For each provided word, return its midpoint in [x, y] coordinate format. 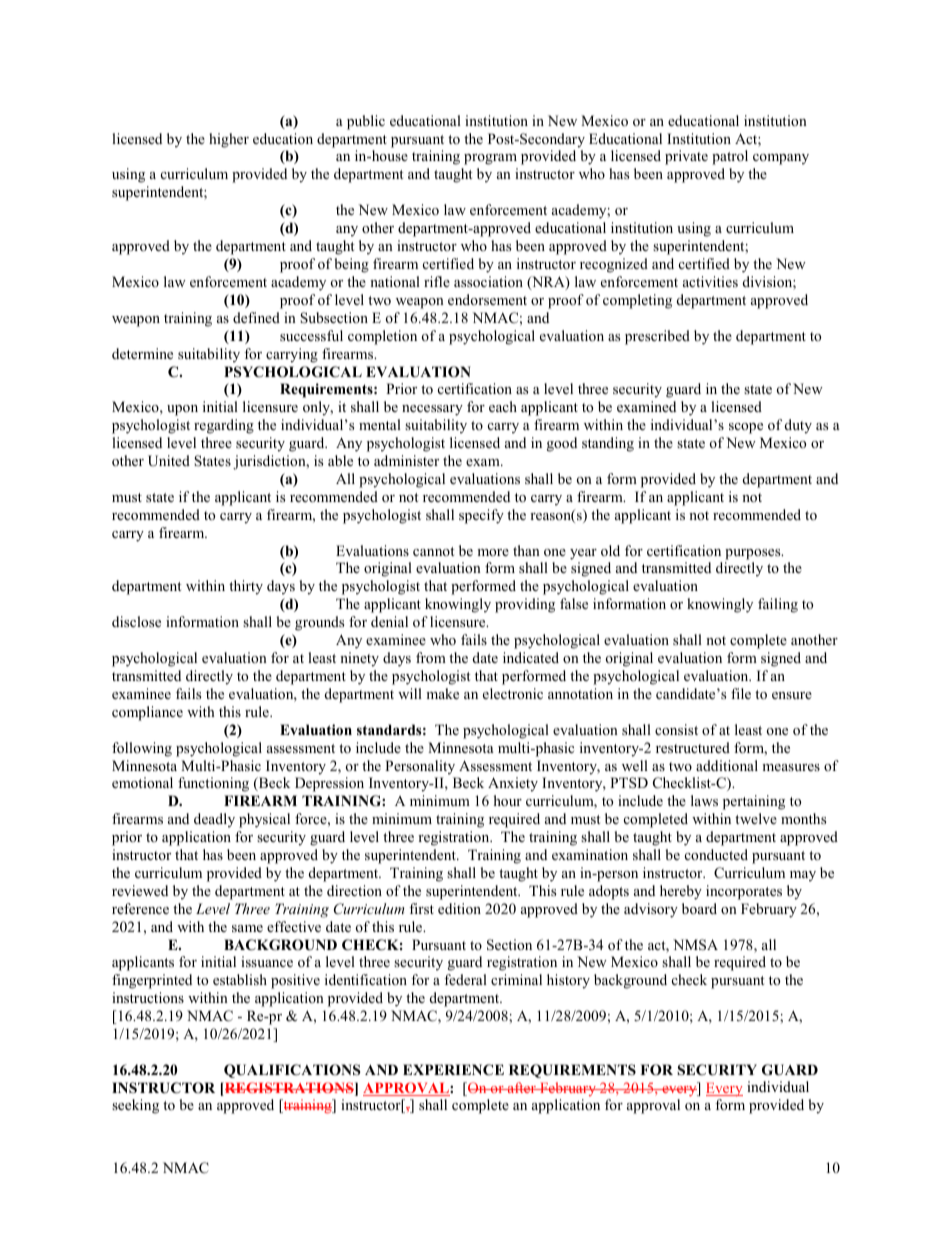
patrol [730, 157]
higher [229, 140]
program [490, 159]
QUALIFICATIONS [292, 1071]
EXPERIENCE [453, 1070]
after [522, 1087]
